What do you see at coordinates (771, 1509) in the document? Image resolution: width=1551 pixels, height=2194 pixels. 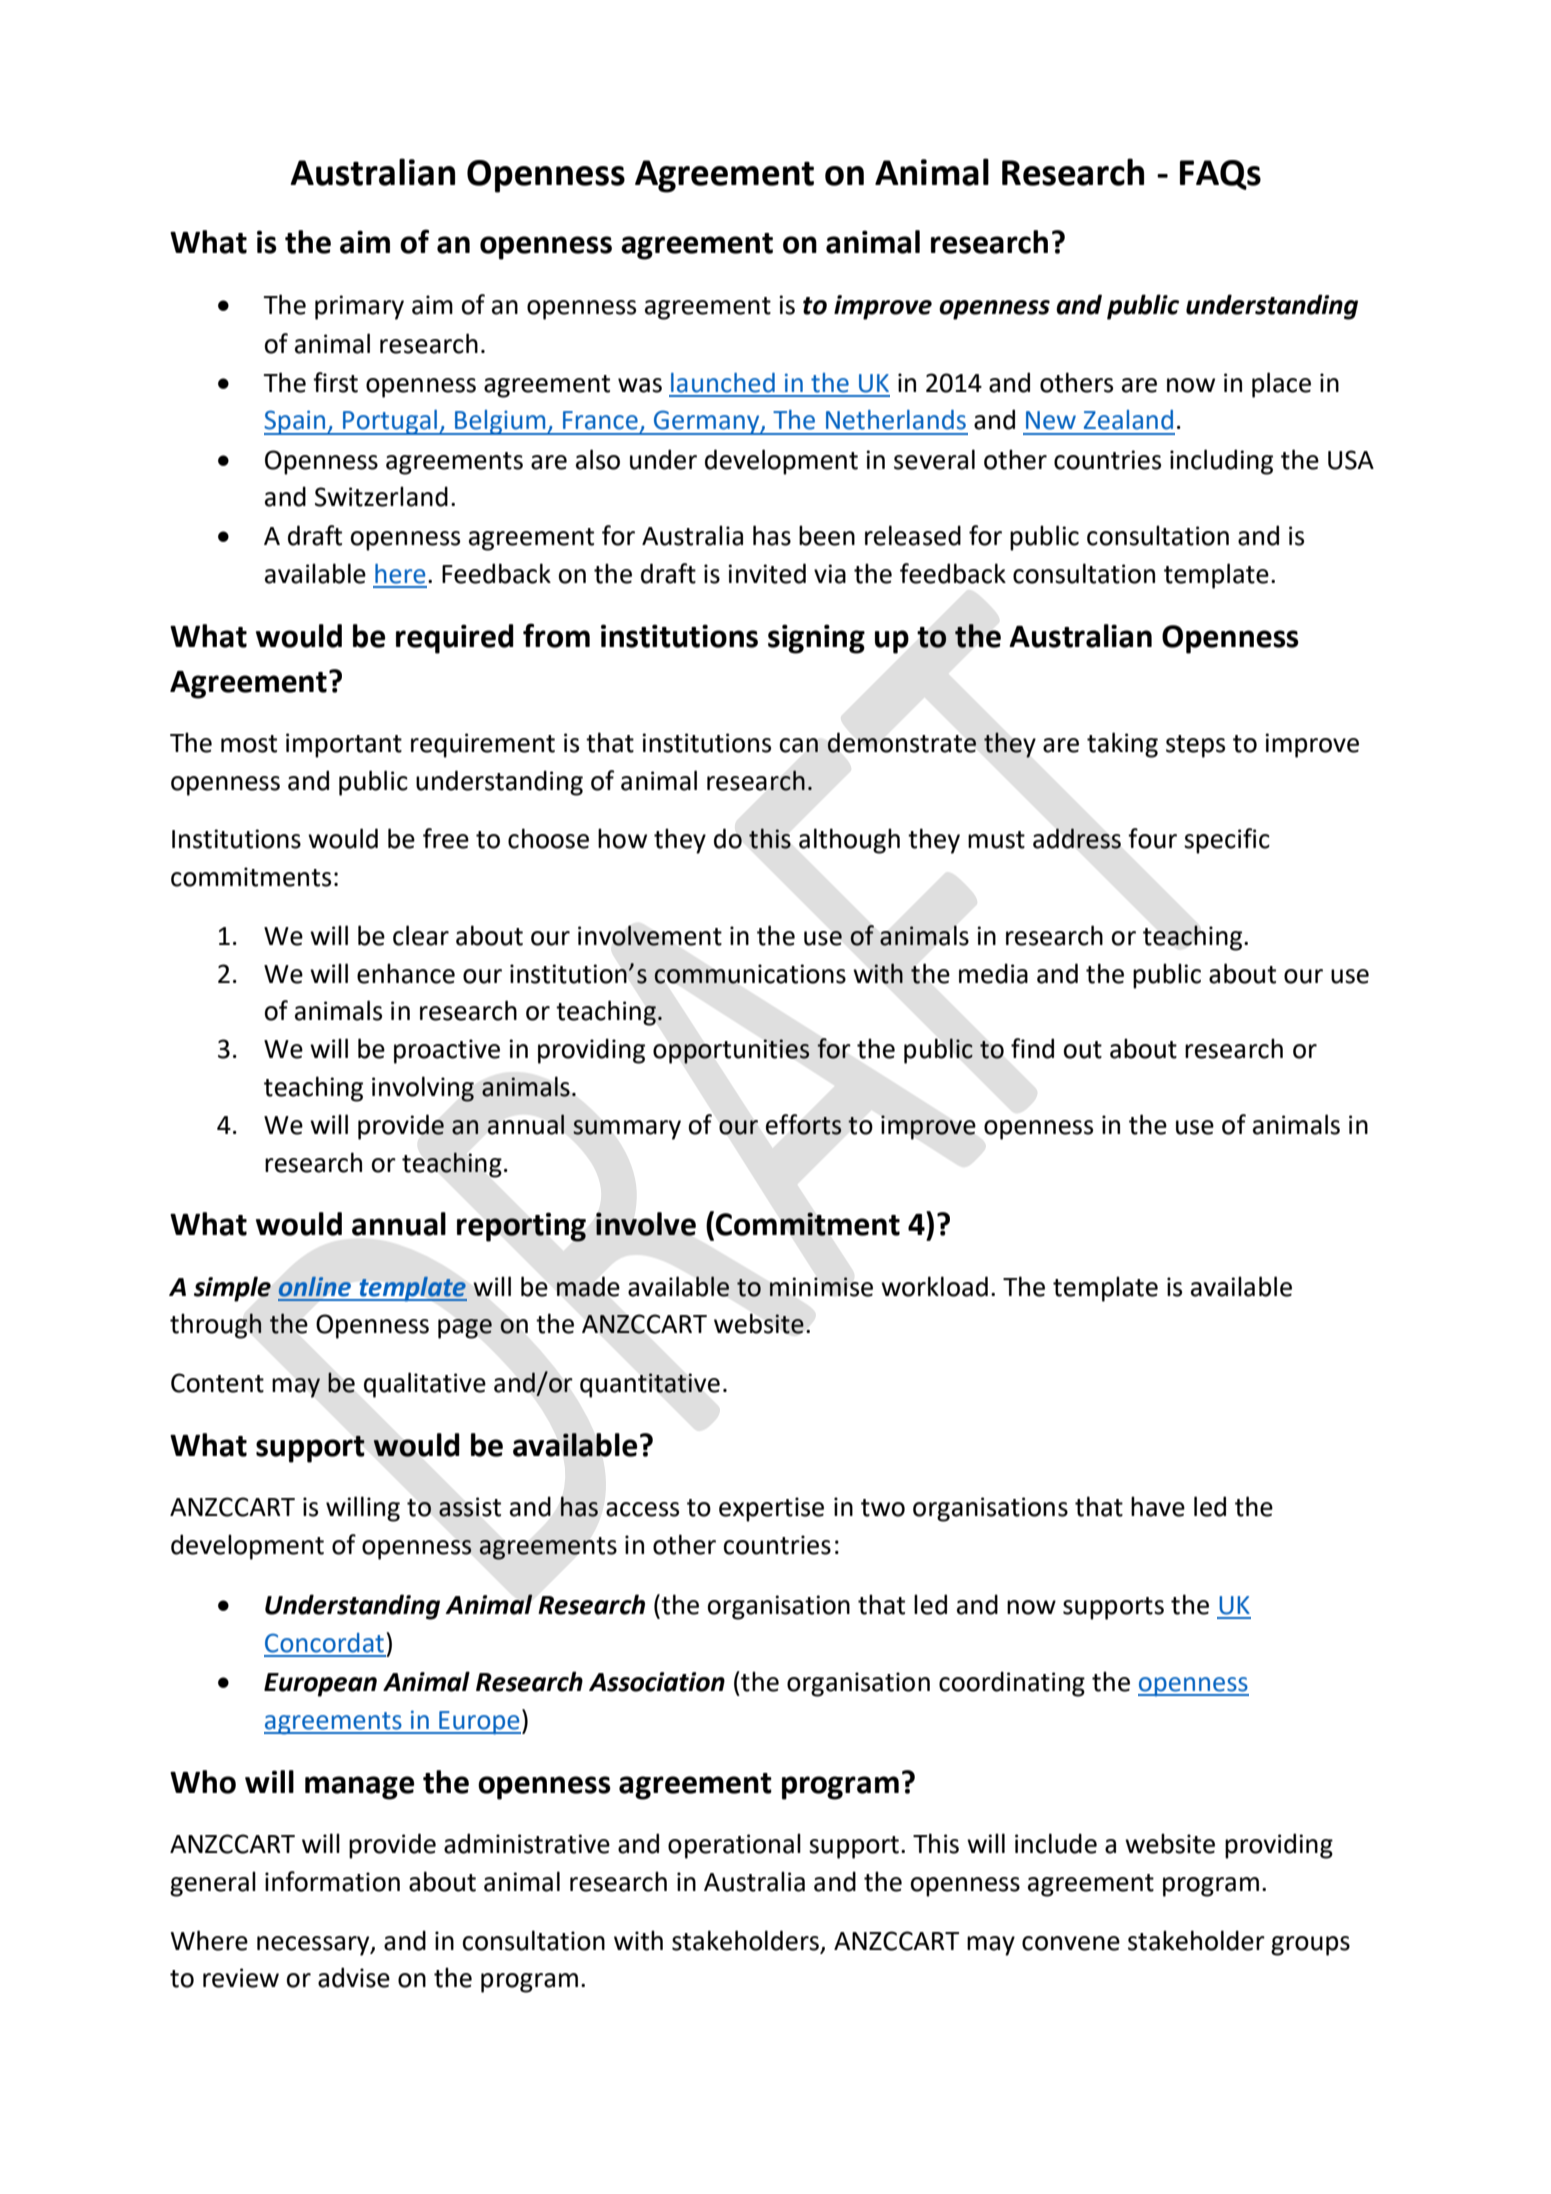 I see `expertise` at bounding box center [771, 1509].
